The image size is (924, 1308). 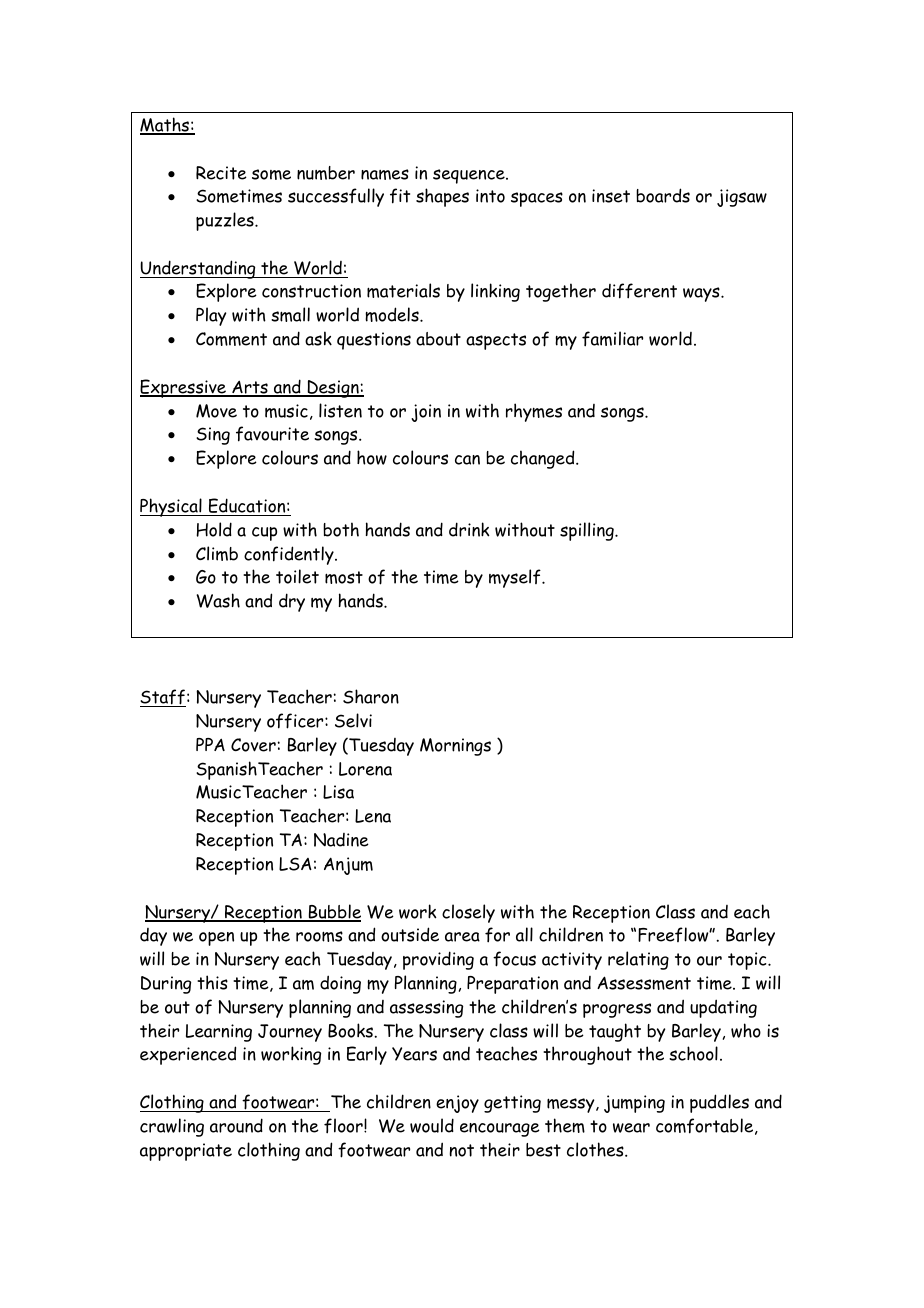 I want to click on boards, so click(x=663, y=195).
